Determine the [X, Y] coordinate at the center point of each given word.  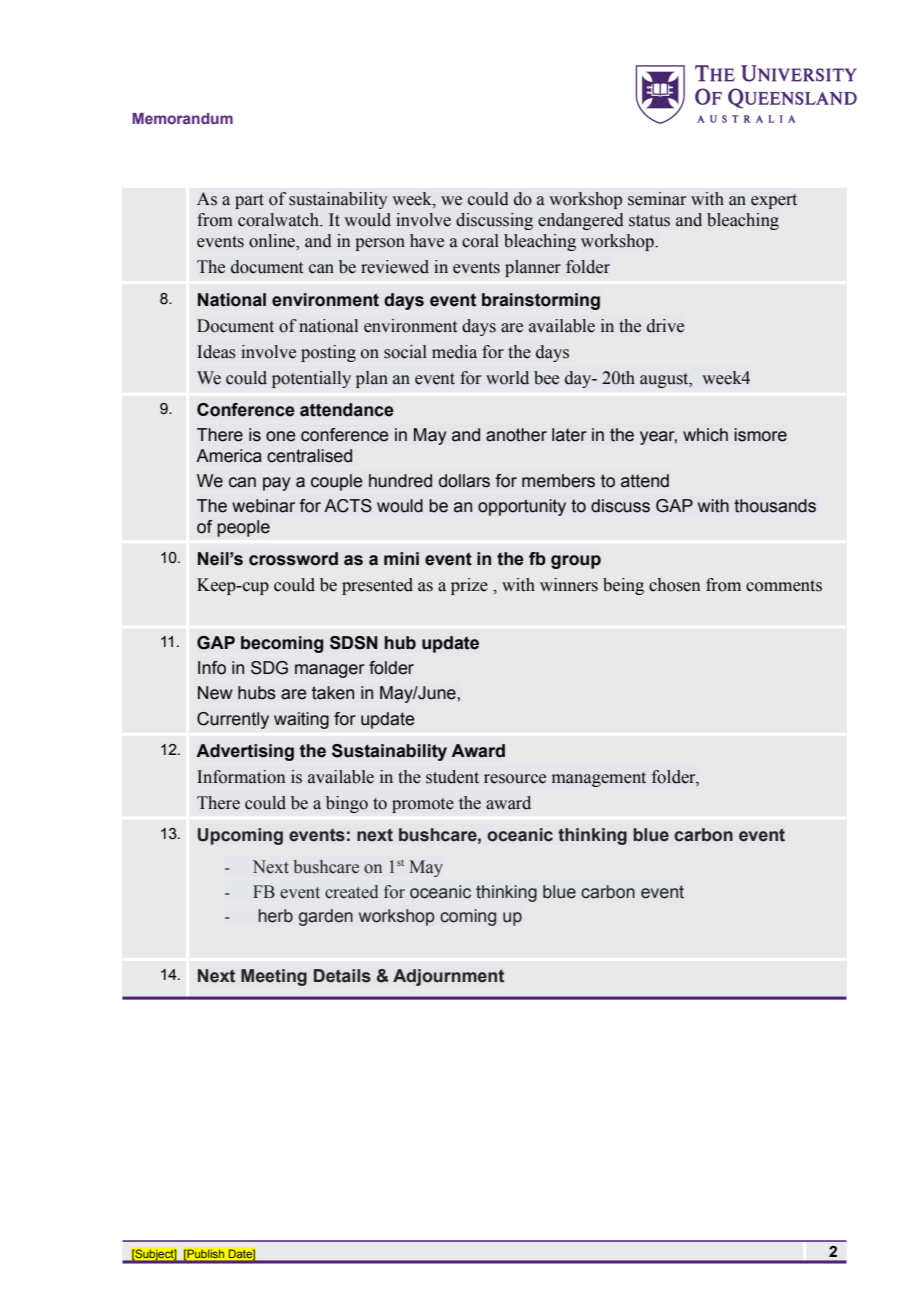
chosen [675, 585]
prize [469, 586]
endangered [581, 221]
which [705, 435]
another [516, 435]
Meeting [274, 977]
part [249, 201]
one [281, 436]
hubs [257, 693]
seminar [657, 199]
